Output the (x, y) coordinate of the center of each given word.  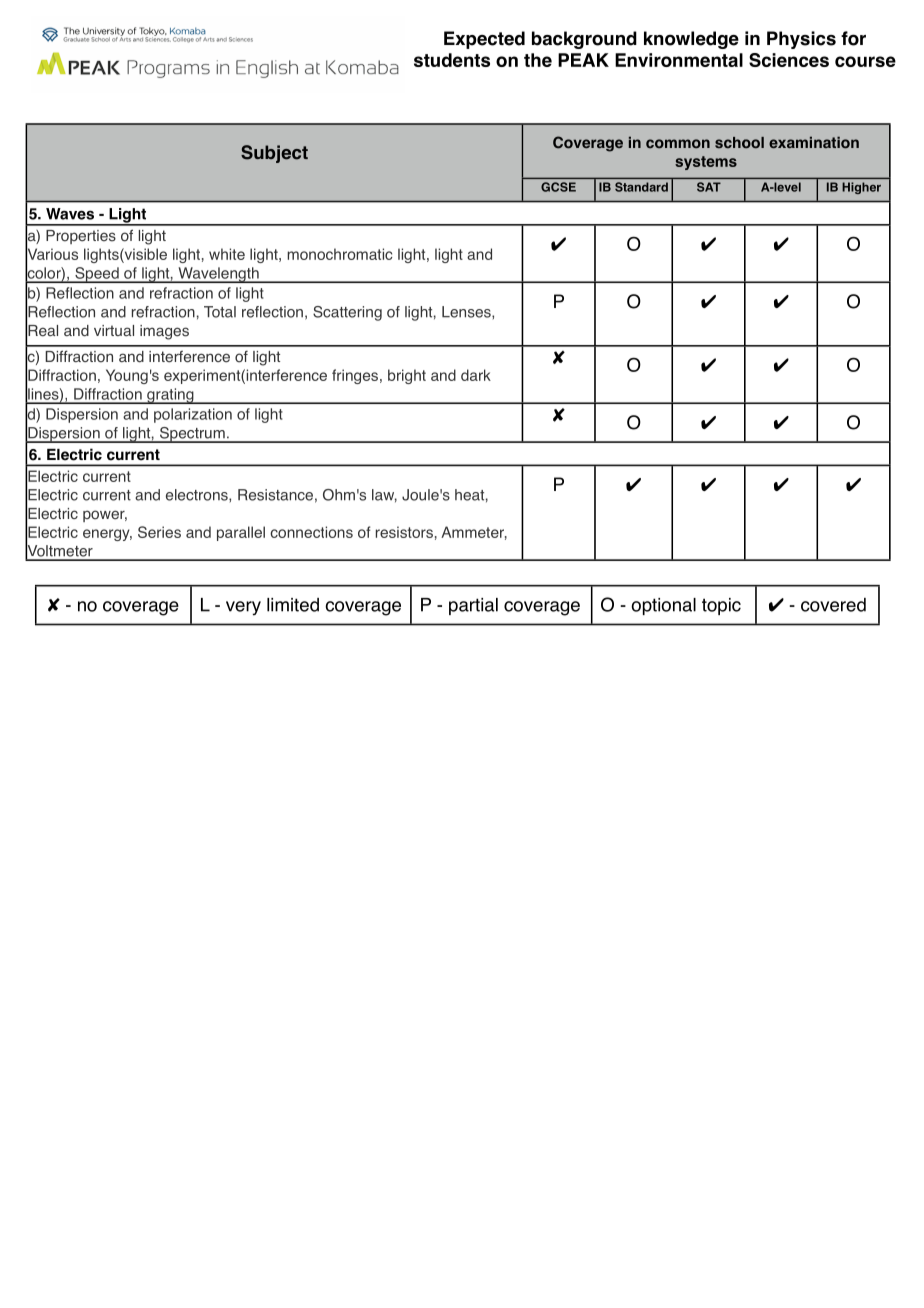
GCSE (558, 187)
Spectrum (192, 435)
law (384, 496)
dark (476, 375)
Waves (70, 214)
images (164, 332)
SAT (709, 187)
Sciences (789, 60)
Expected (484, 40)
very (243, 608)
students (452, 60)
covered (833, 605)
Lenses (467, 312)
